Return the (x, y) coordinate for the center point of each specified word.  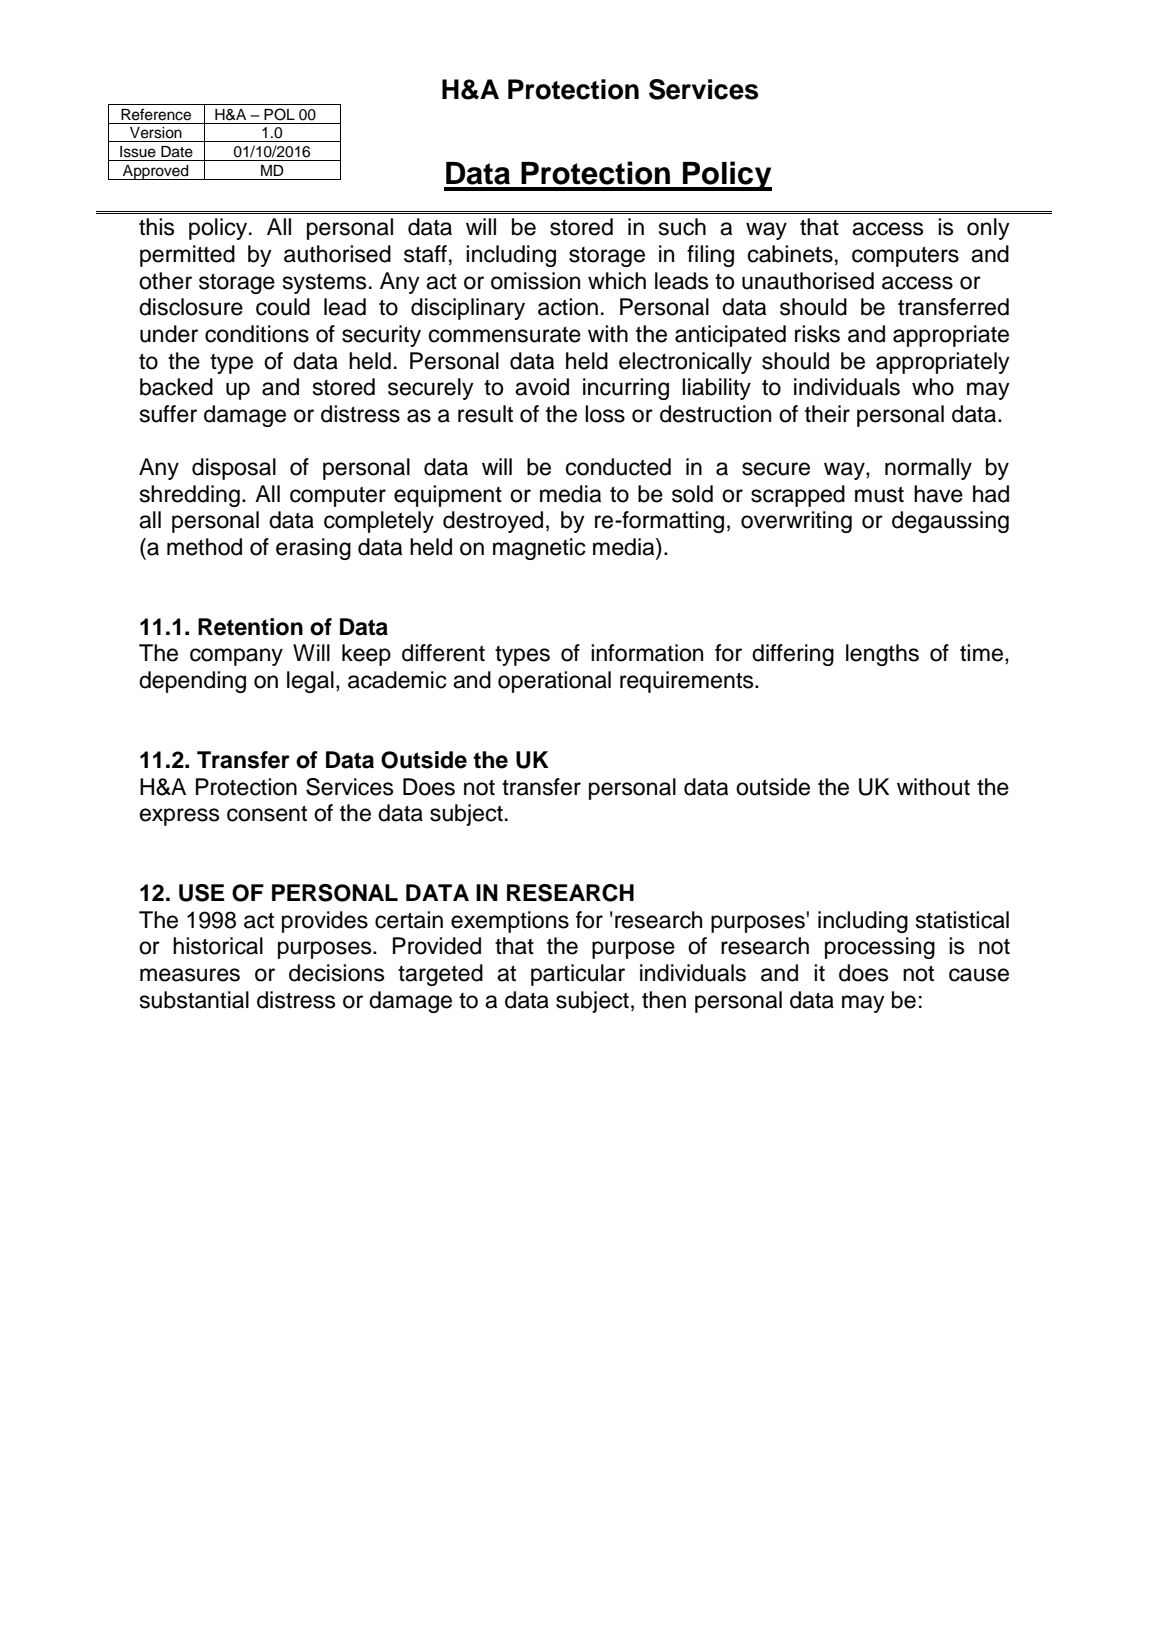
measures (190, 975)
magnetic (539, 549)
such (682, 227)
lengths (882, 655)
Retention (250, 627)
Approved (156, 172)
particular (578, 975)
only (988, 229)
